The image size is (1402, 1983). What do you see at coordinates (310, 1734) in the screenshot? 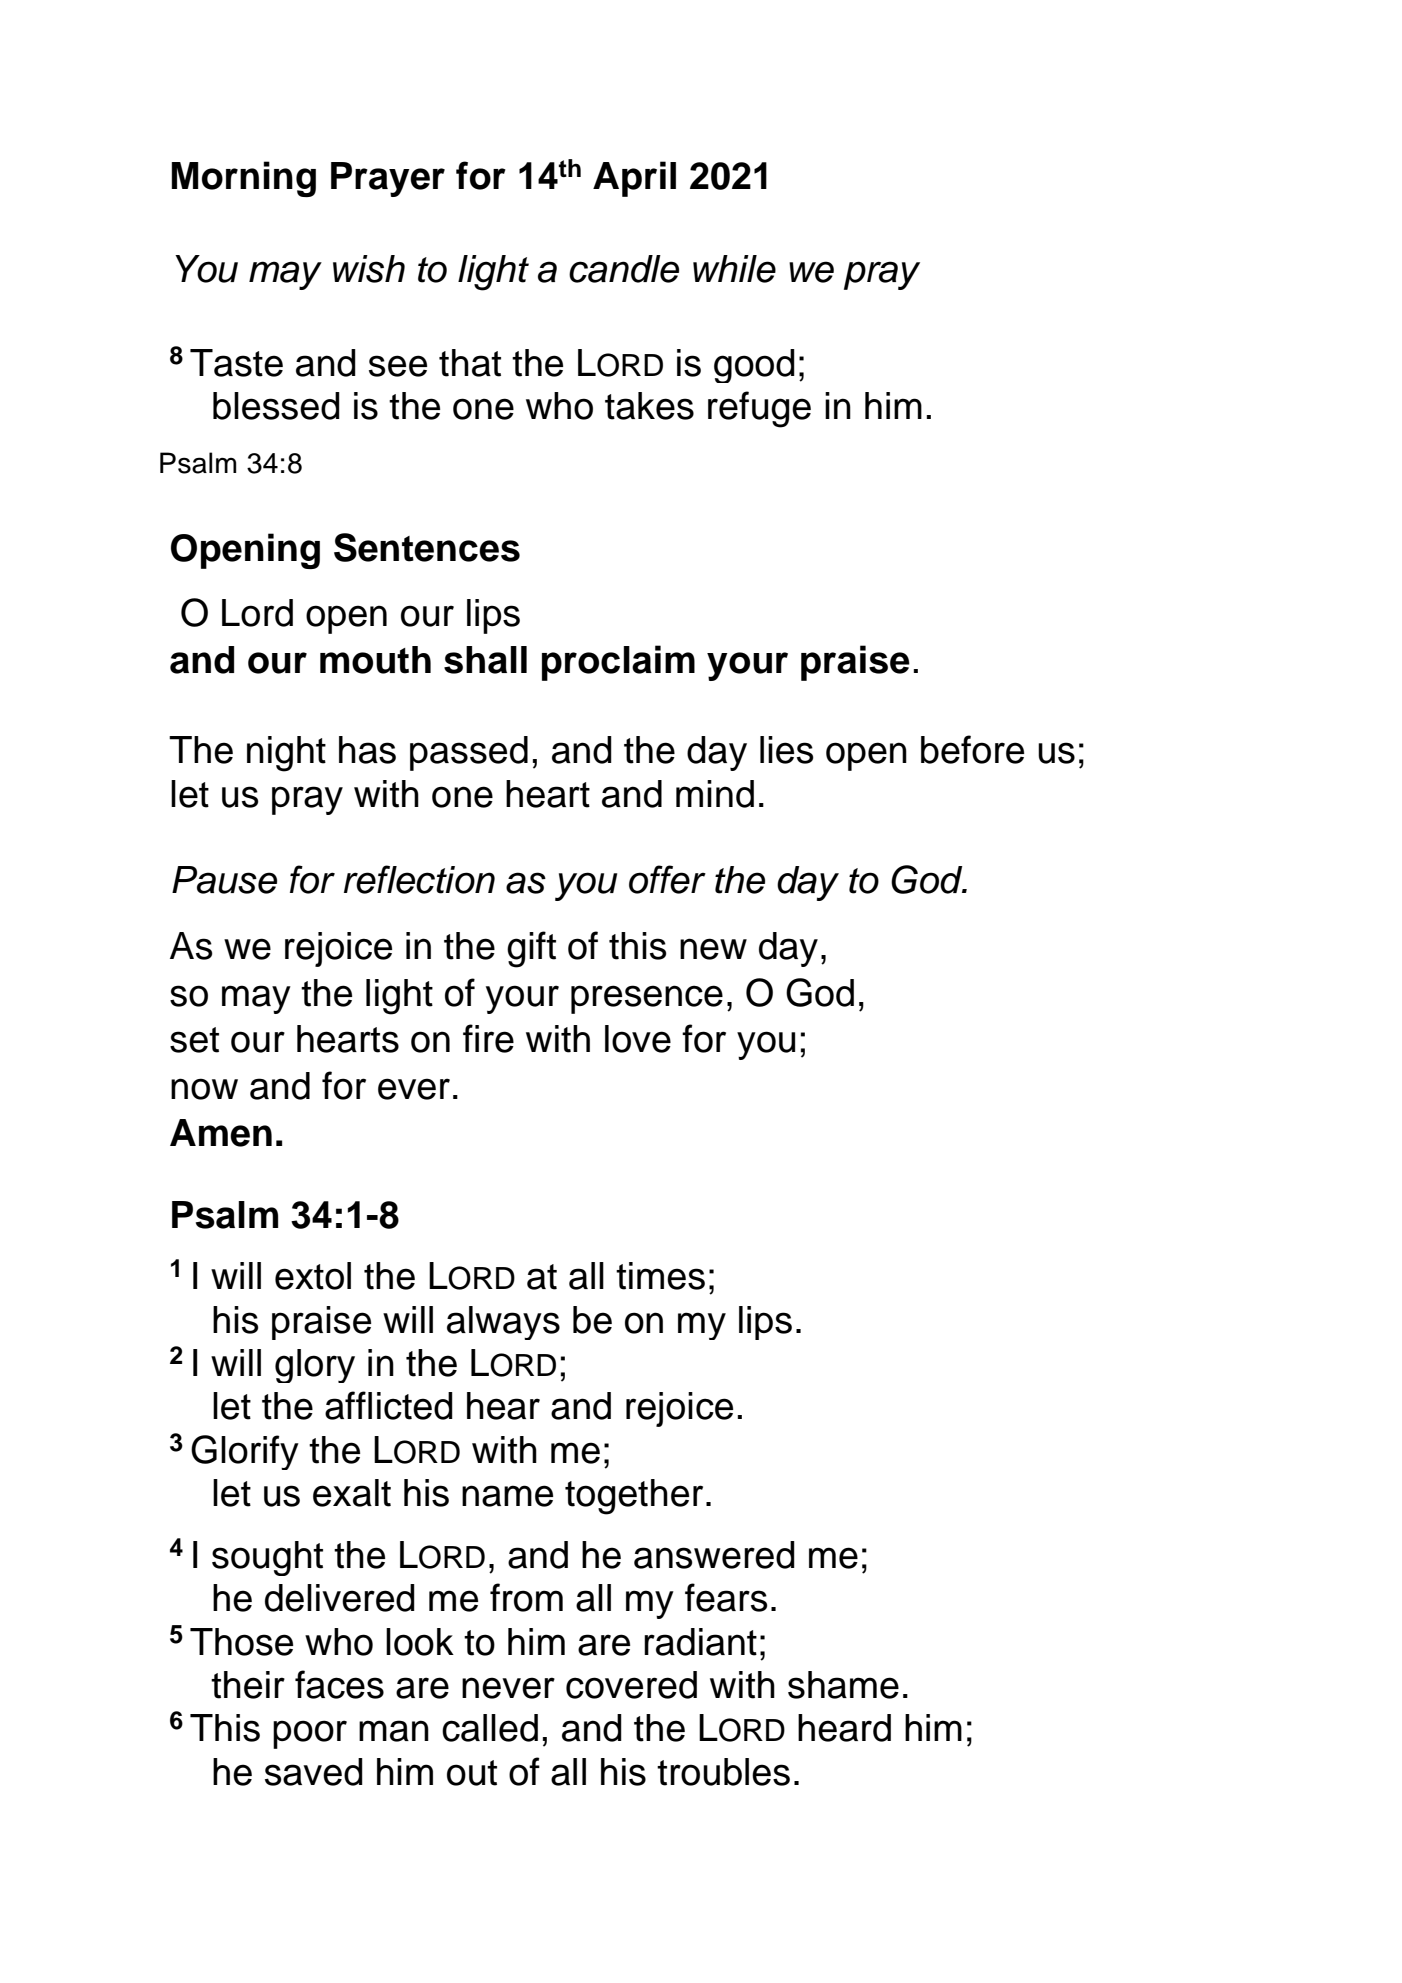
I see `poor` at bounding box center [310, 1734].
